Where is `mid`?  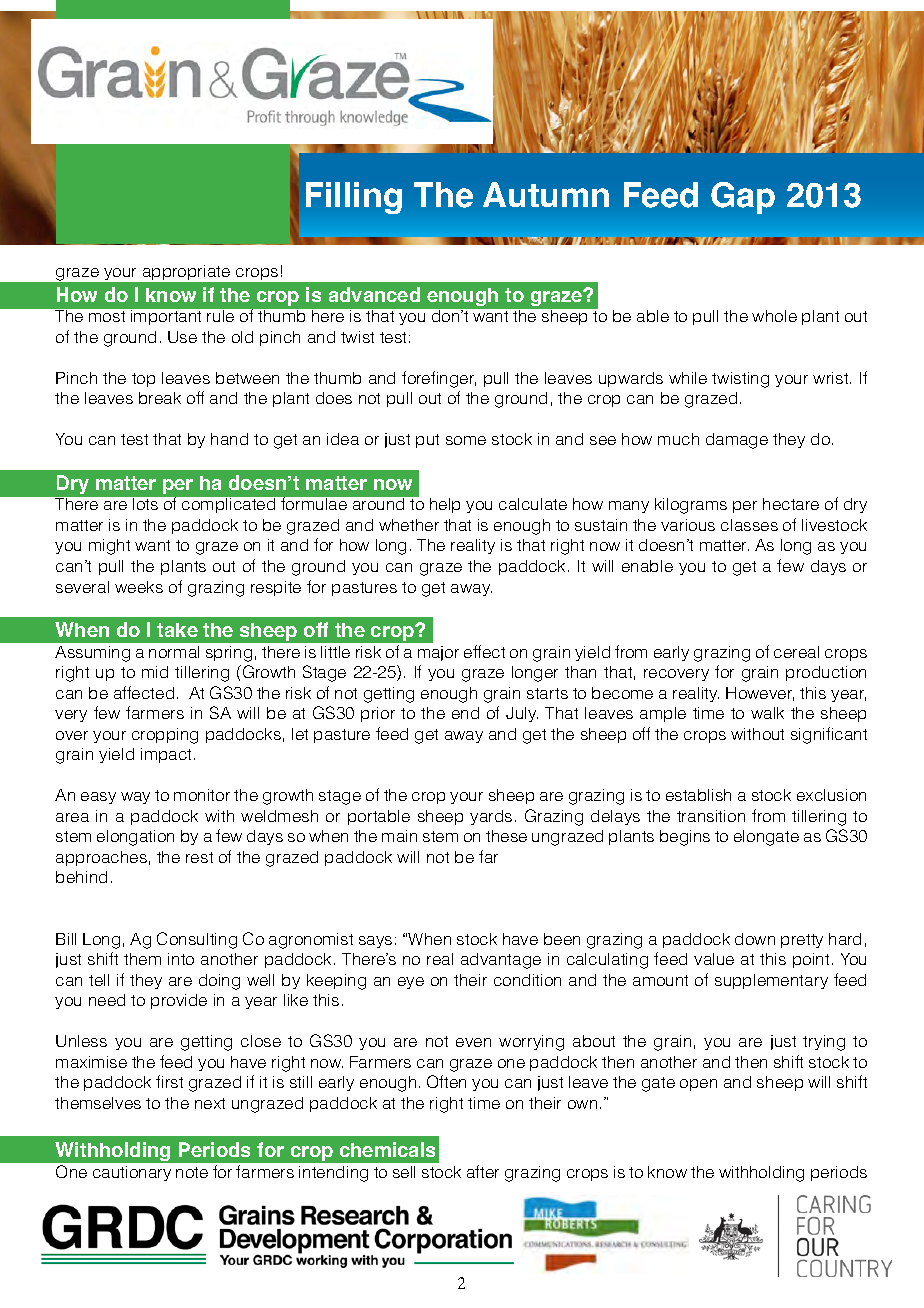 mid is located at coordinates (155, 672).
